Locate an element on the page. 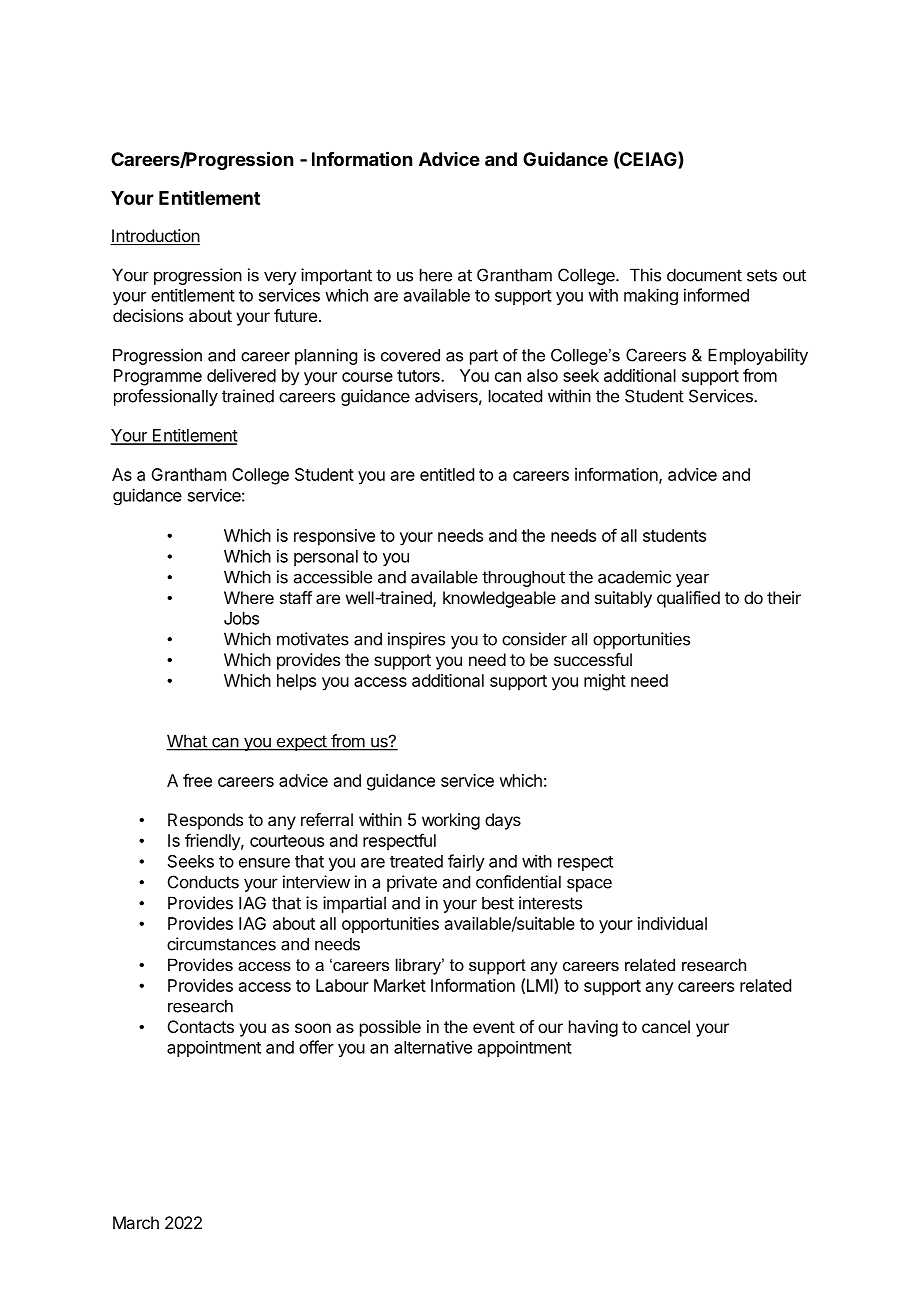 The width and height of the document is (924, 1308). professionally is located at coordinates (166, 397).
